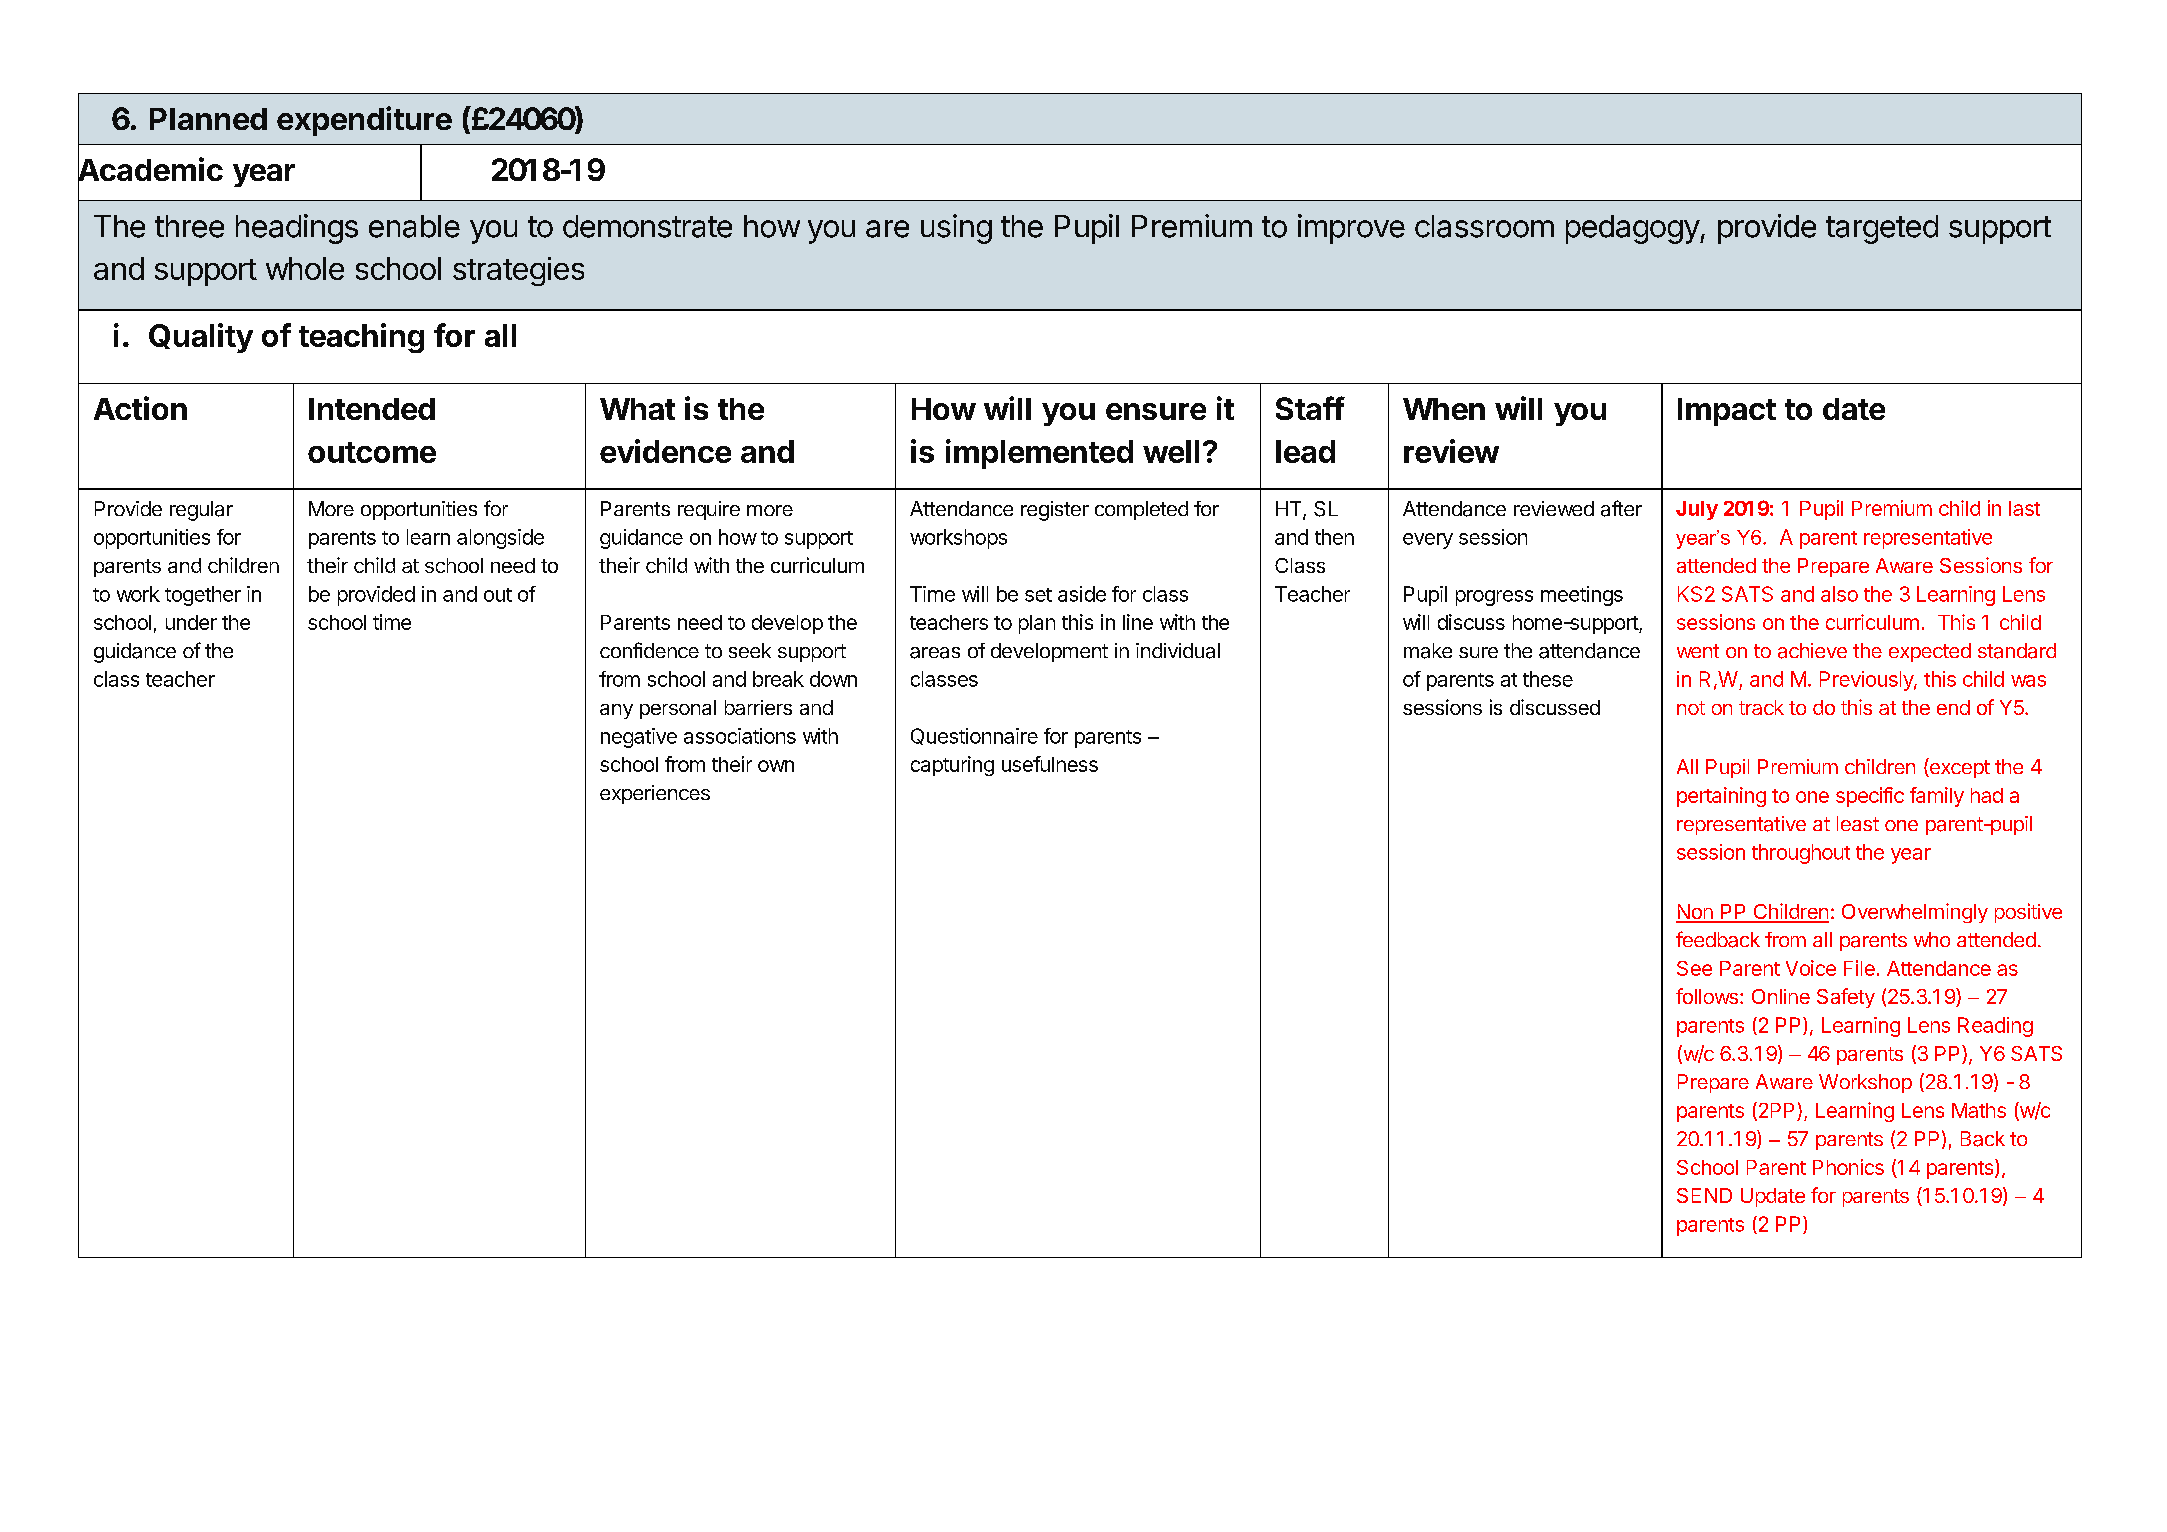 Image resolution: width=2167 pixels, height=1532 pixels. I want to click on achieve, so click(1812, 651).
